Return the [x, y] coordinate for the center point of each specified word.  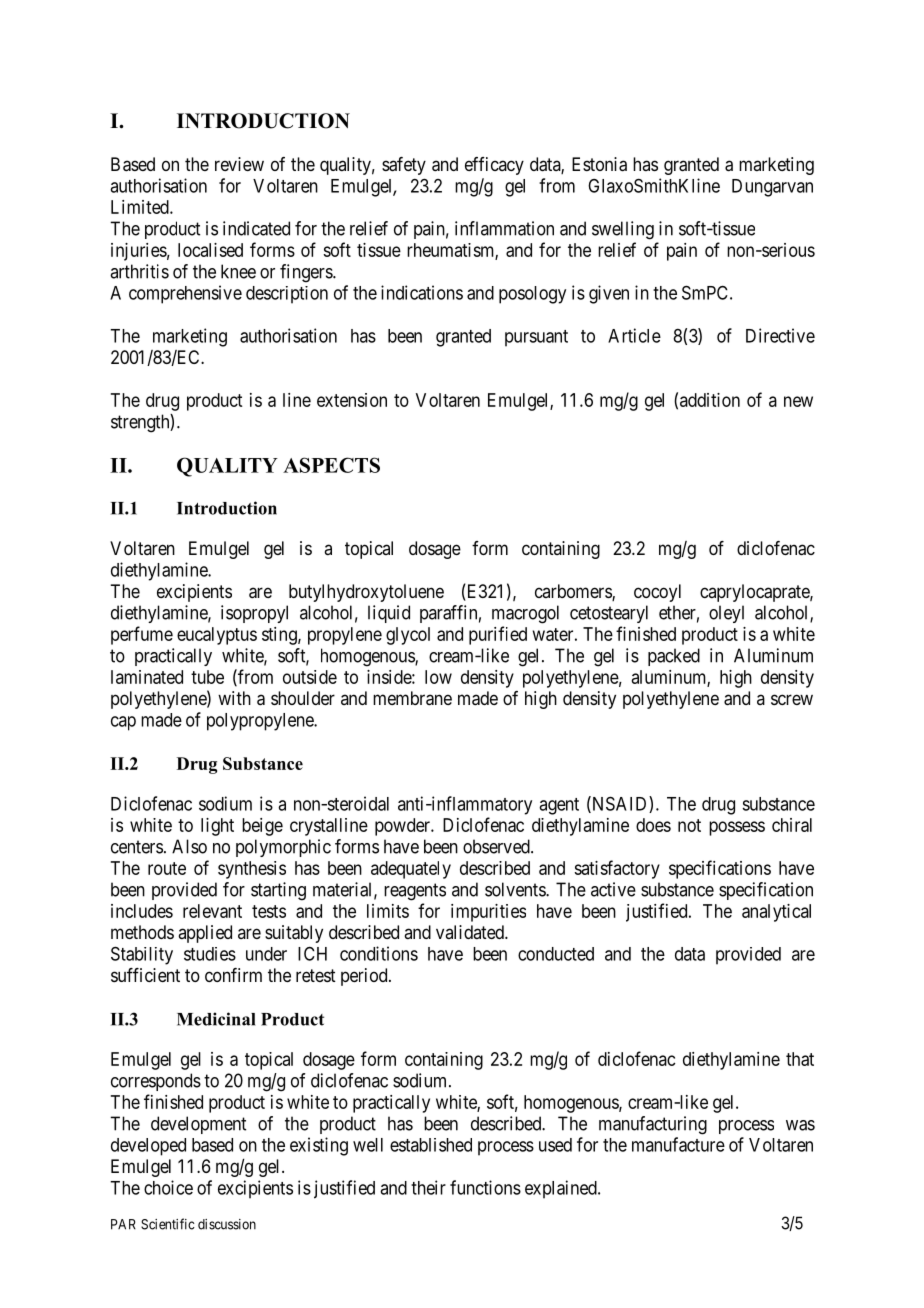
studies [210, 954]
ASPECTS [331, 465]
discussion [227, 1224]
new [798, 401]
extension [352, 400]
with [234, 698]
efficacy [494, 166]
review [239, 164]
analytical [776, 913]
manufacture [678, 1144]
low [438, 677]
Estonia [599, 164]
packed [674, 657]
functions [485, 1187]
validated [471, 932]
